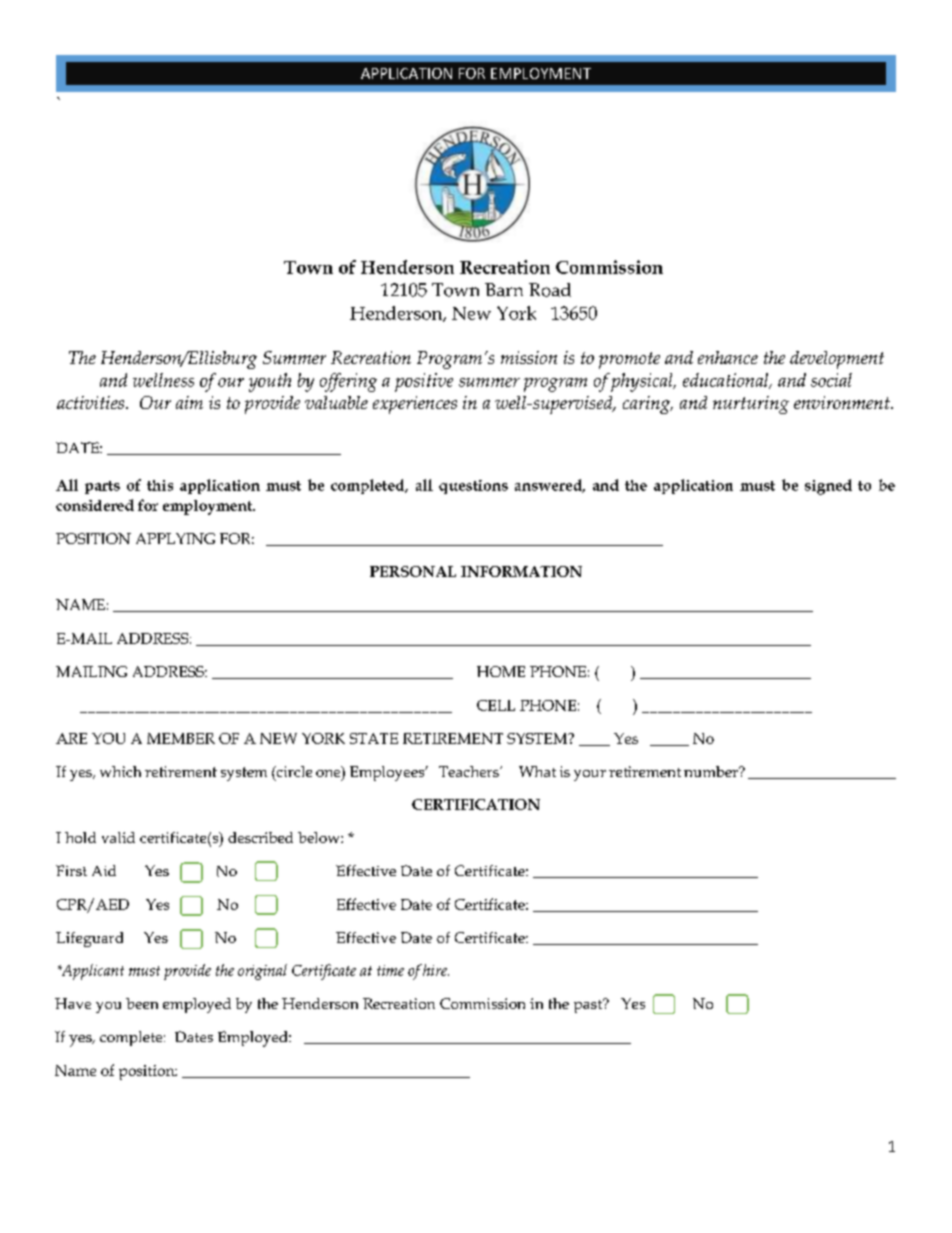  I want to click on this, so click(160, 485).
